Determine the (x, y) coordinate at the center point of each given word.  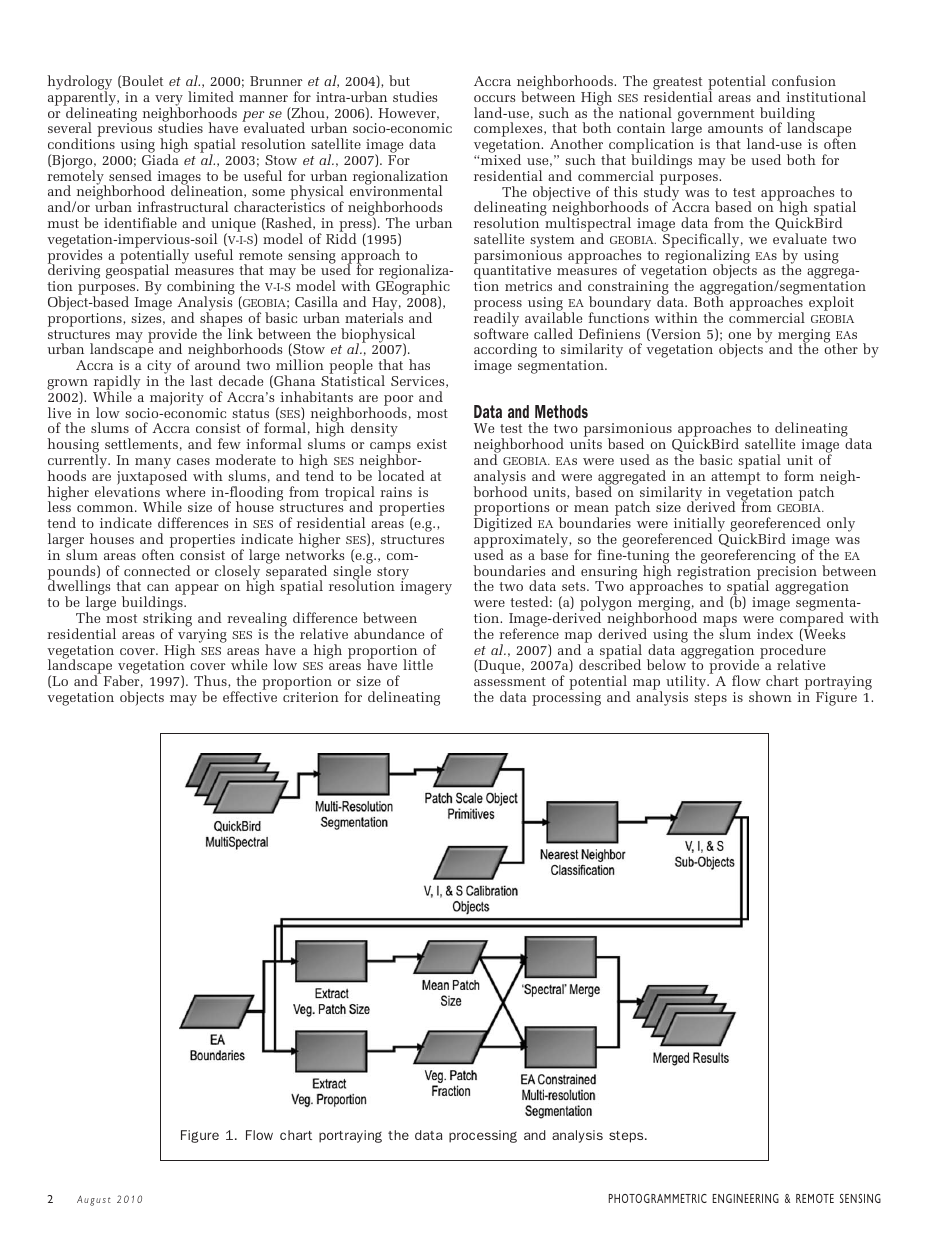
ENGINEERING (746, 1198)
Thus (211, 681)
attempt (735, 478)
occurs (494, 98)
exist (432, 444)
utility (687, 684)
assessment (510, 681)
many (153, 463)
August (94, 1200)
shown (770, 696)
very (169, 101)
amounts (735, 128)
